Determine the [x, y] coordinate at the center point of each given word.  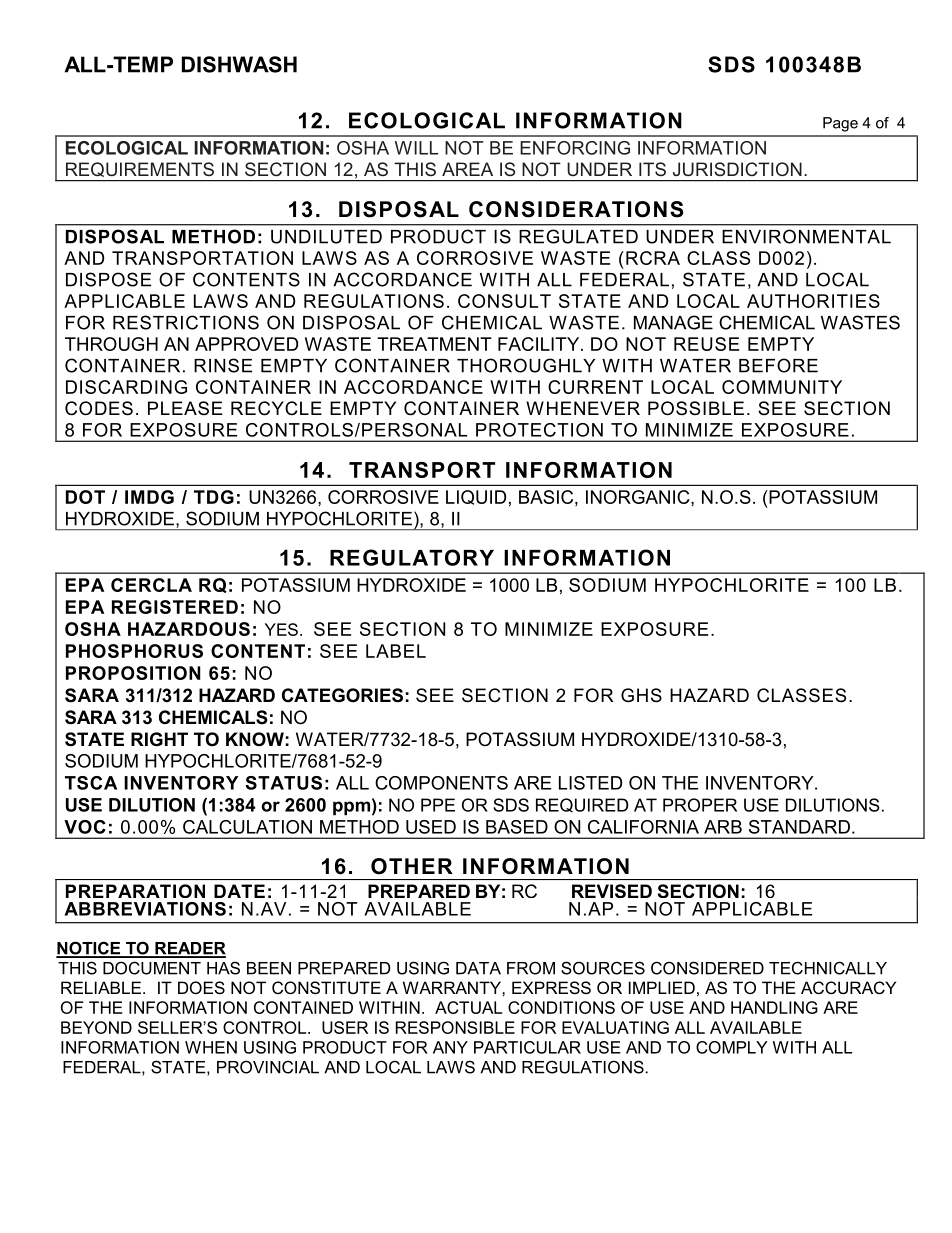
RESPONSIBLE [455, 1027]
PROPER [700, 805]
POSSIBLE [696, 408]
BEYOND [96, 1027]
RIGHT [159, 739]
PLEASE [185, 408]
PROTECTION [539, 430]
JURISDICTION [737, 169]
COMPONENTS [441, 783]
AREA [467, 169]
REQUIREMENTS [140, 169]
